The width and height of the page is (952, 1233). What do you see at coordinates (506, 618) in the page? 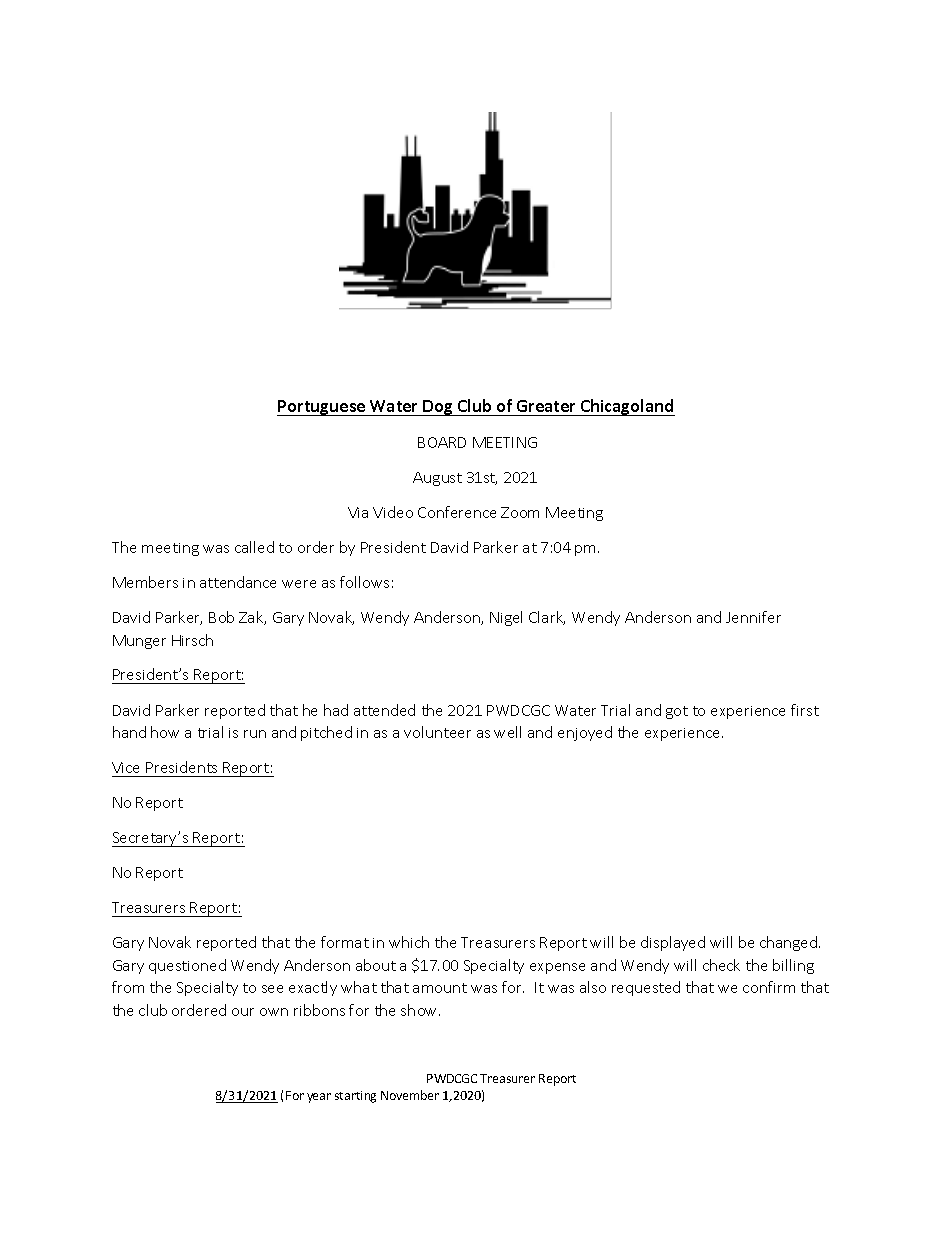
I see `Nigel` at bounding box center [506, 618].
